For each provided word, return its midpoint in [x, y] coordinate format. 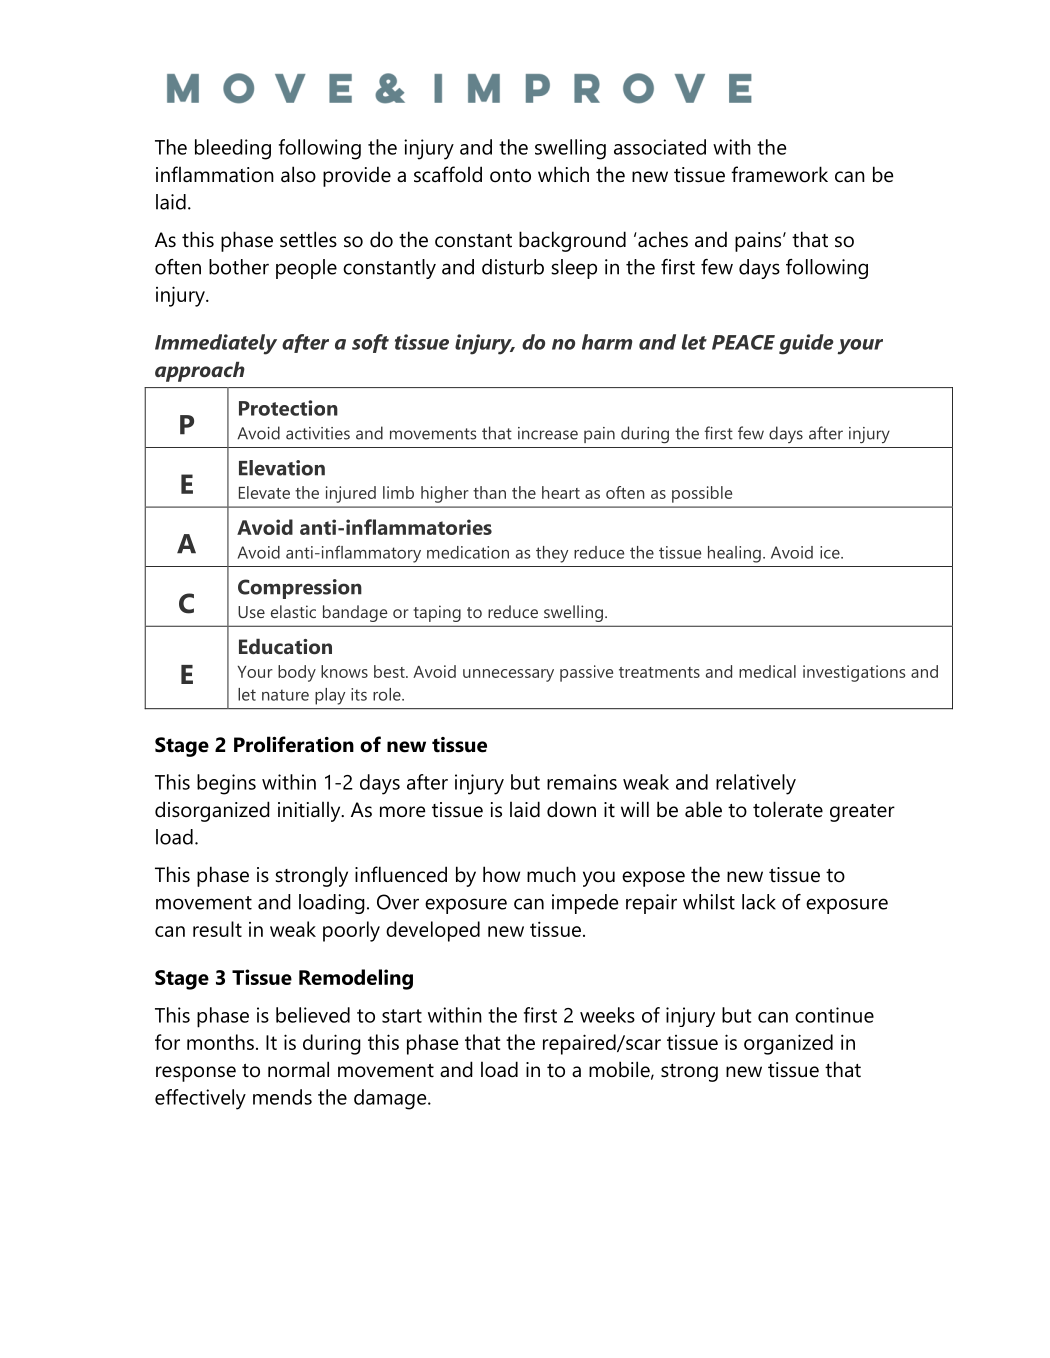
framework [779, 174]
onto [510, 176]
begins [226, 784]
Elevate [264, 492]
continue [834, 1015]
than [489, 492]
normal [298, 1069]
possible [702, 494]
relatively [756, 784]
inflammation [215, 174]
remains [582, 782]
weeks [607, 1015]
